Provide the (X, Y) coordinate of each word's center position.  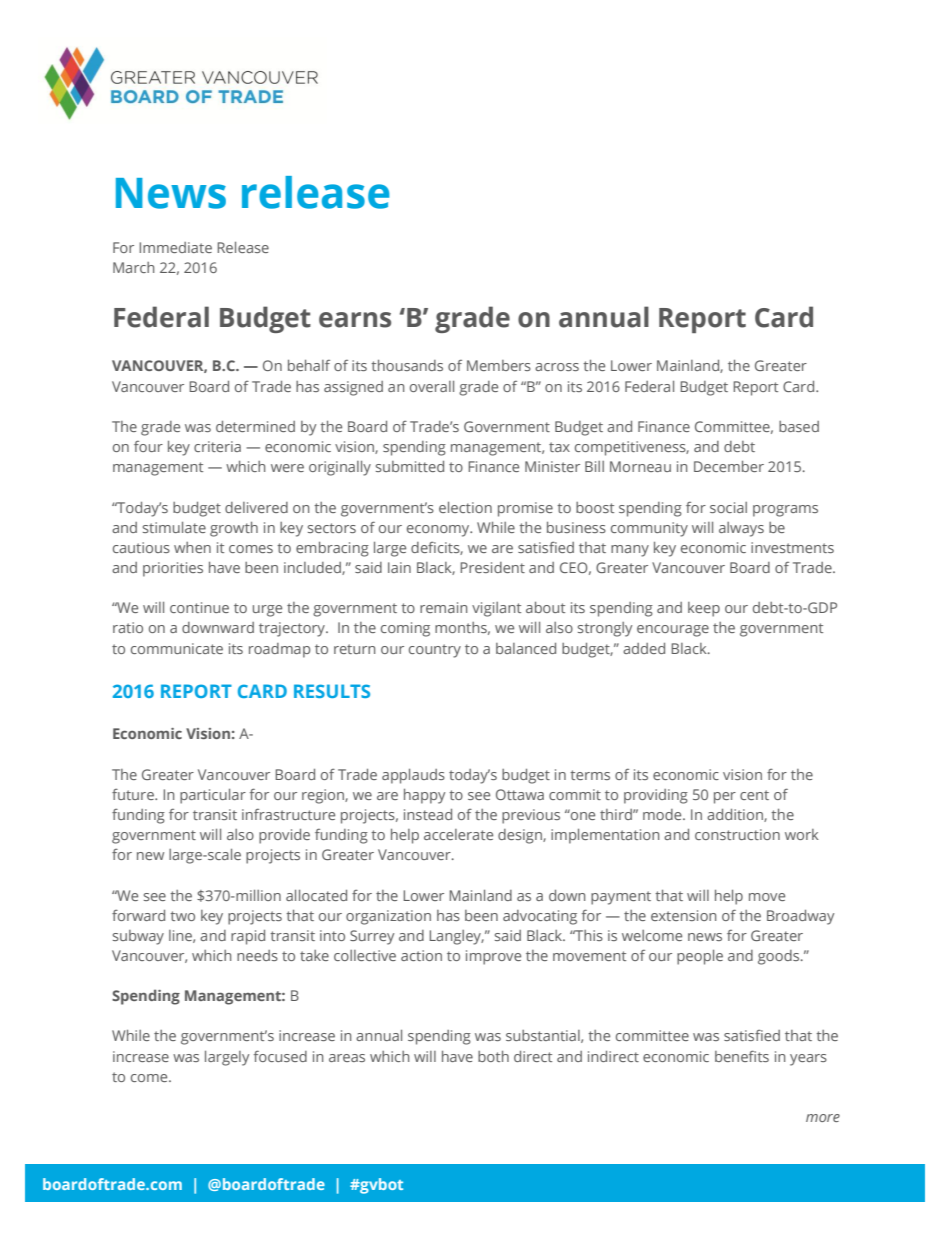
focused (280, 1056)
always (741, 529)
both (493, 1056)
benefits (742, 1056)
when (192, 547)
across (557, 367)
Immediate (175, 247)
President (492, 567)
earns (355, 320)
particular (213, 796)
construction (737, 834)
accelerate (458, 834)
